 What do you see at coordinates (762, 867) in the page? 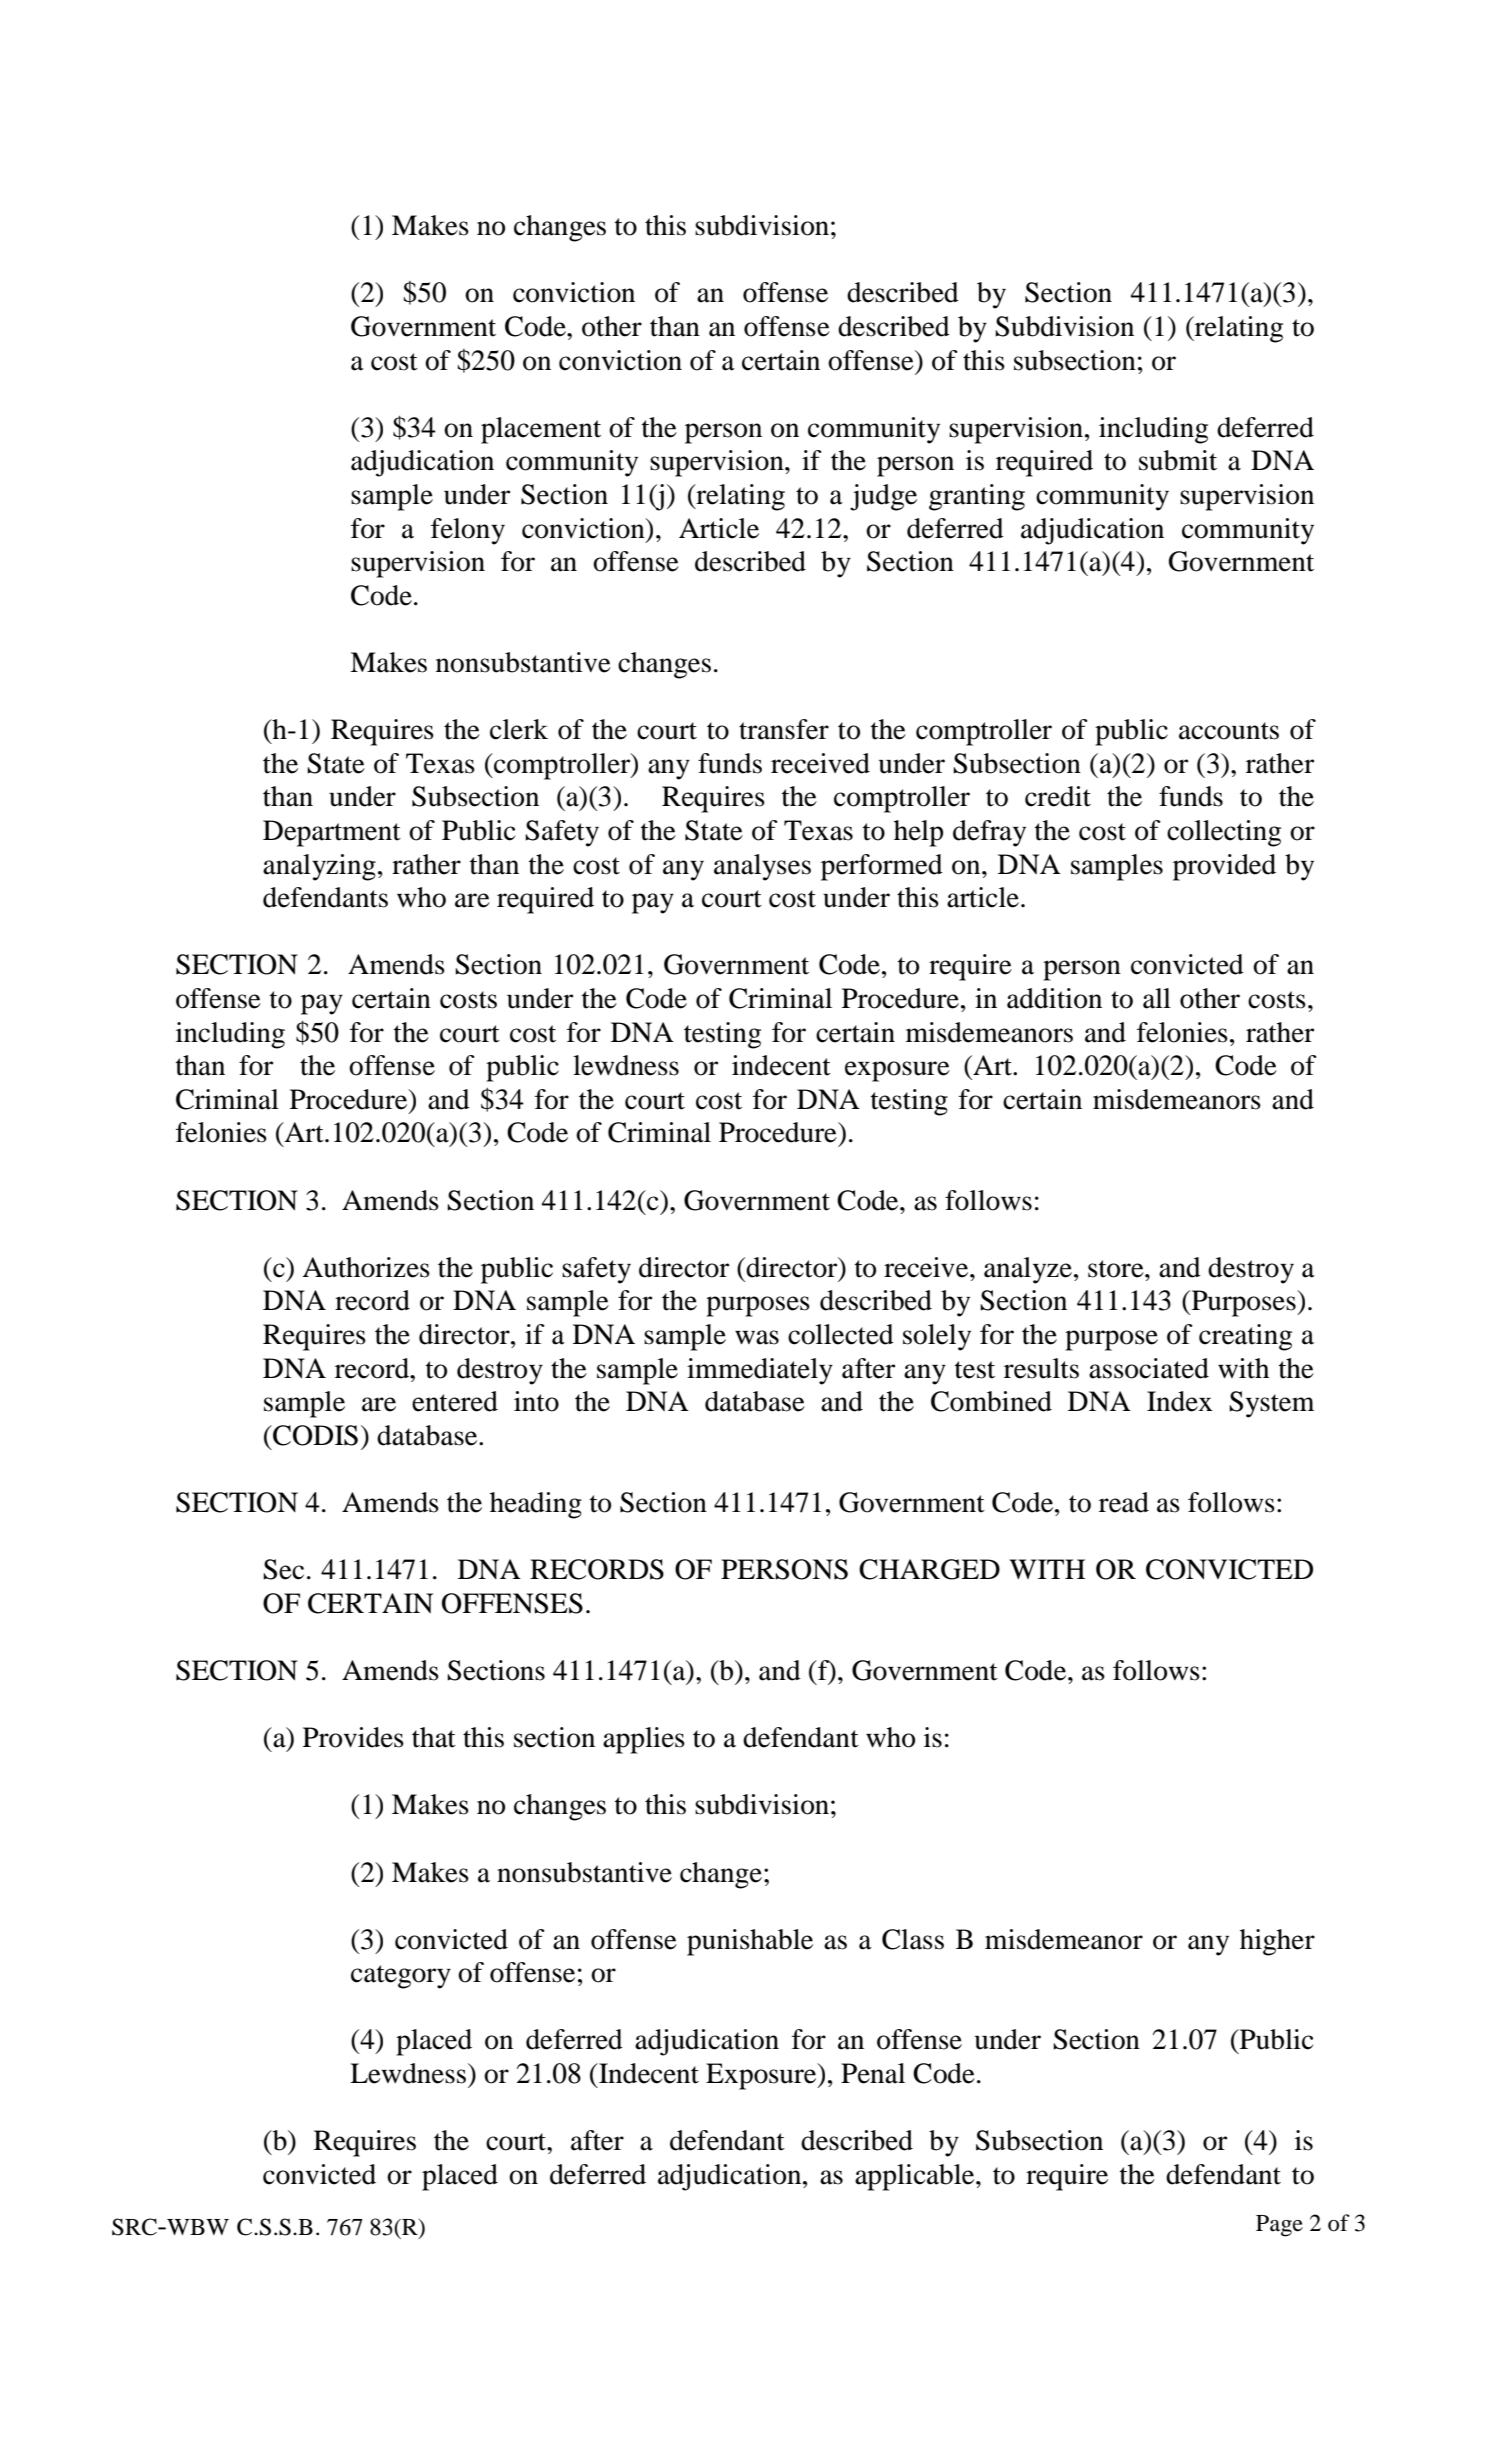
I see `analyses` at bounding box center [762, 867].
